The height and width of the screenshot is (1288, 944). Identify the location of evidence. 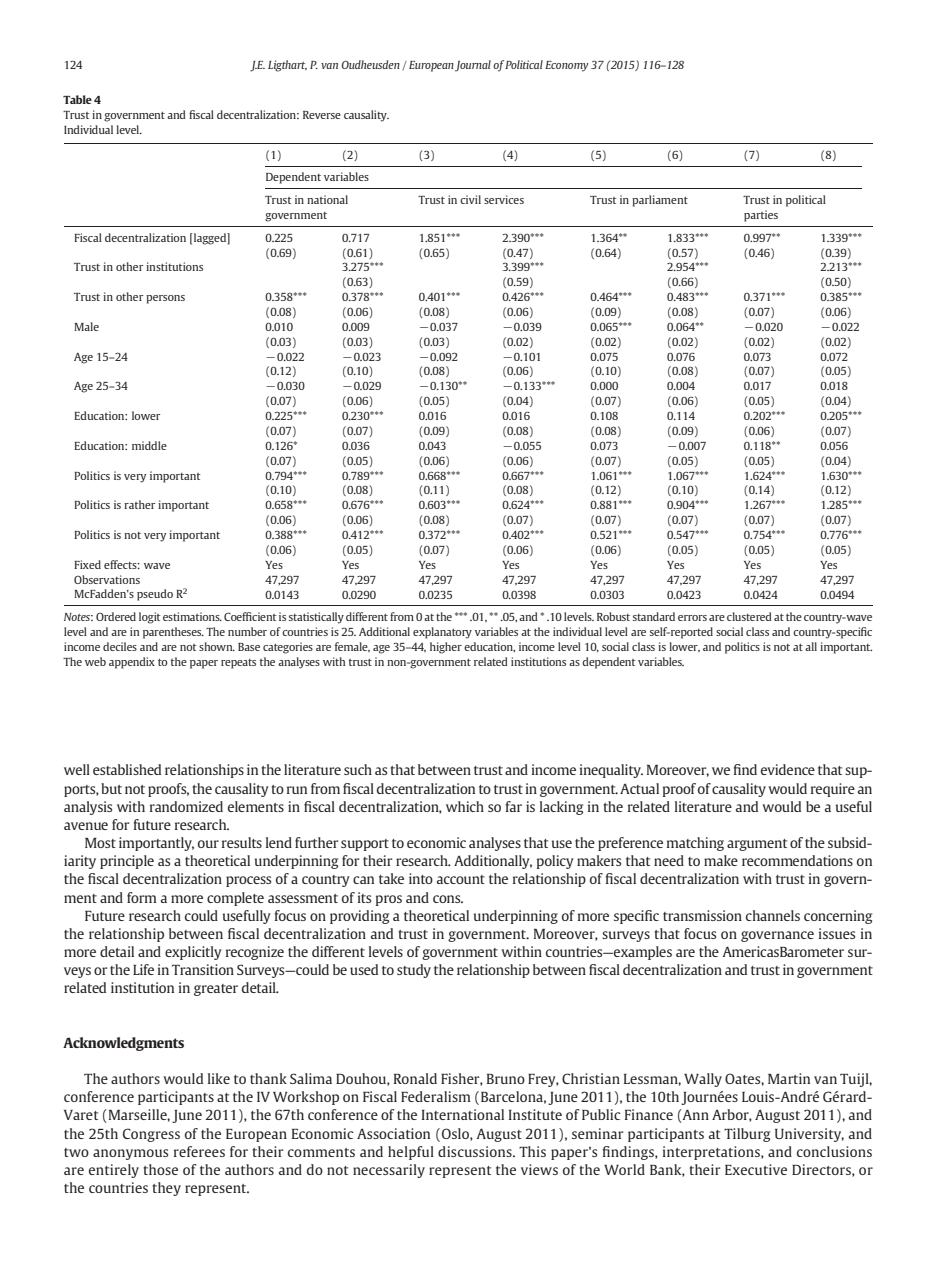
(788, 769).
